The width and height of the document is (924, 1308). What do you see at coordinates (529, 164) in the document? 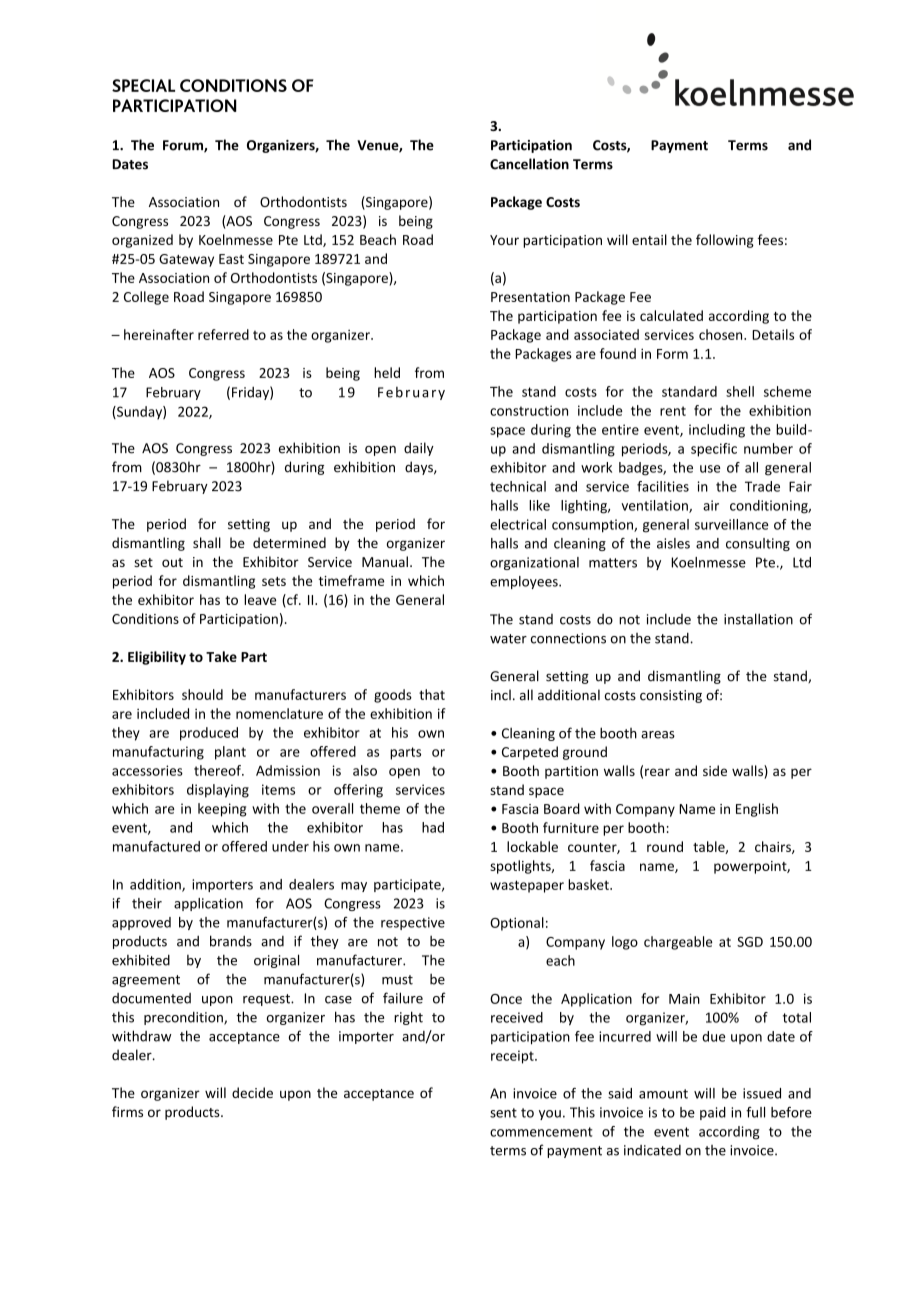
I see `Cancellation` at bounding box center [529, 164].
